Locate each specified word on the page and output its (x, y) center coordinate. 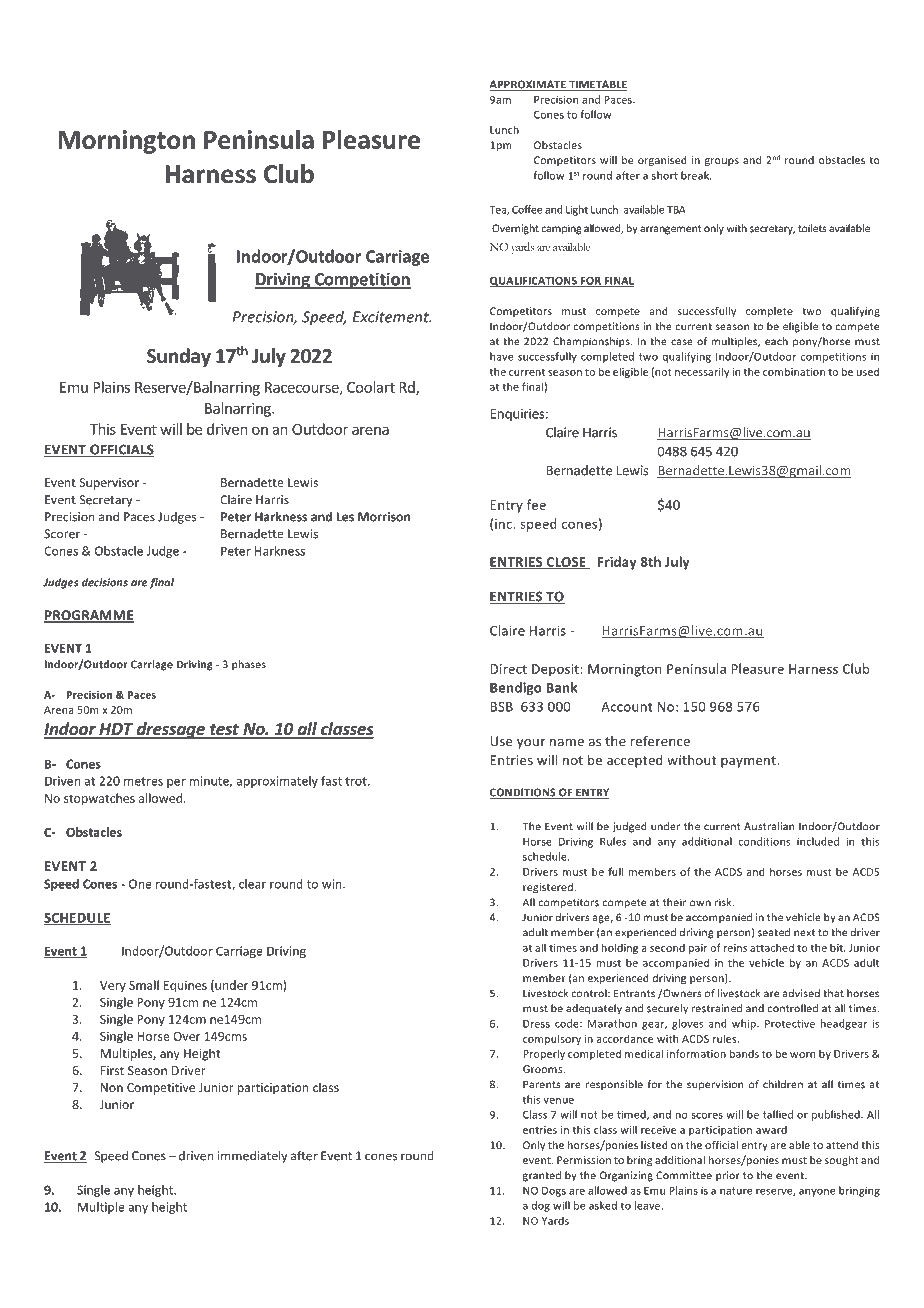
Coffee (527, 209)
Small (144, 985)
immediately (252, 1156)
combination (794, 371)
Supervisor (109, 484)
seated (774, 932)
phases (249, 665)
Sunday (179, 357)
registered (549, 888)
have (501, 356)
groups (722, 162)
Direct (508, 669)
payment (749, 762)
